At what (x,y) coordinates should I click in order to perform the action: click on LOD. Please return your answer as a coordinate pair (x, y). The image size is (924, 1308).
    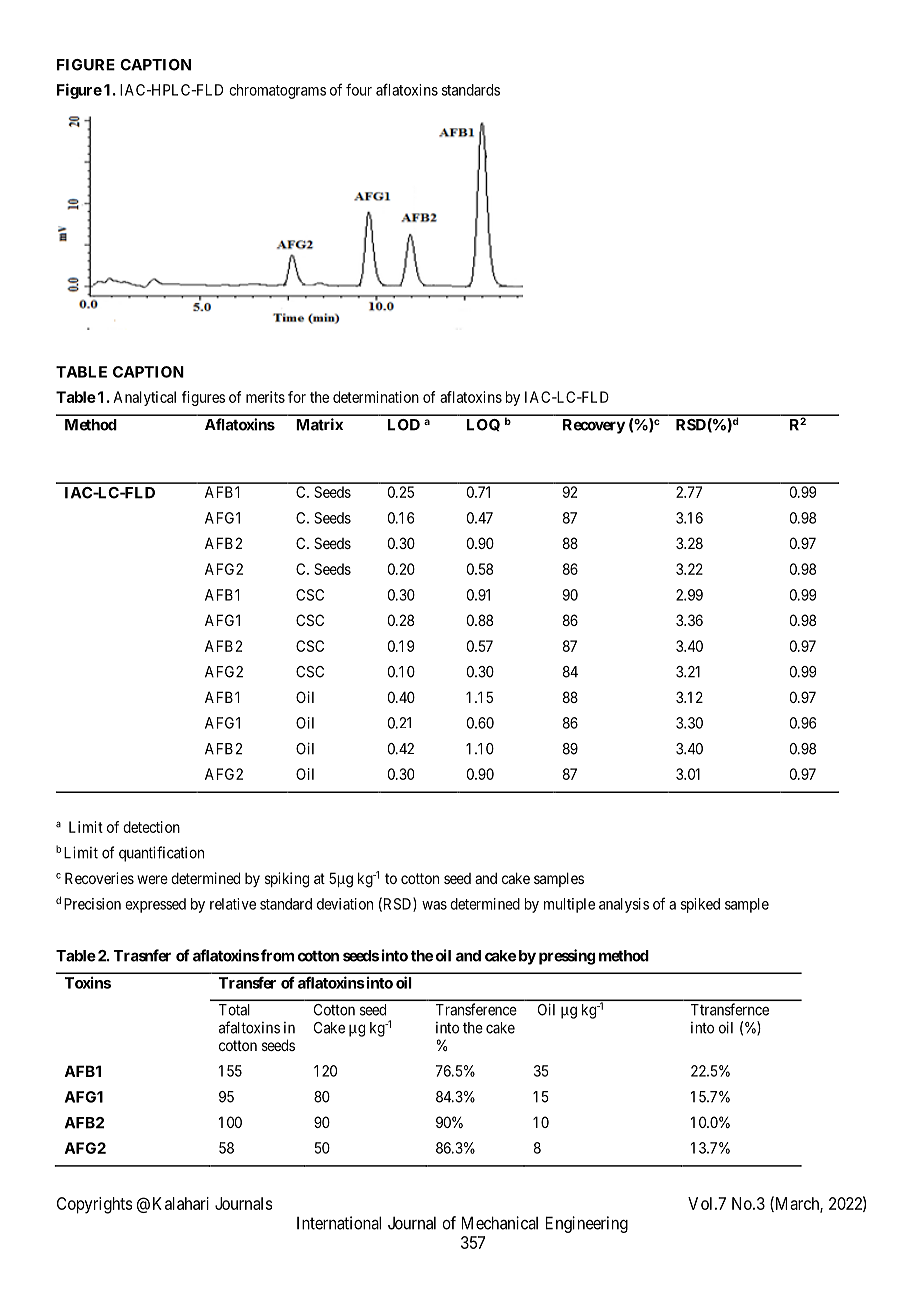
    Looking at the image, I should click on (404, 425).
